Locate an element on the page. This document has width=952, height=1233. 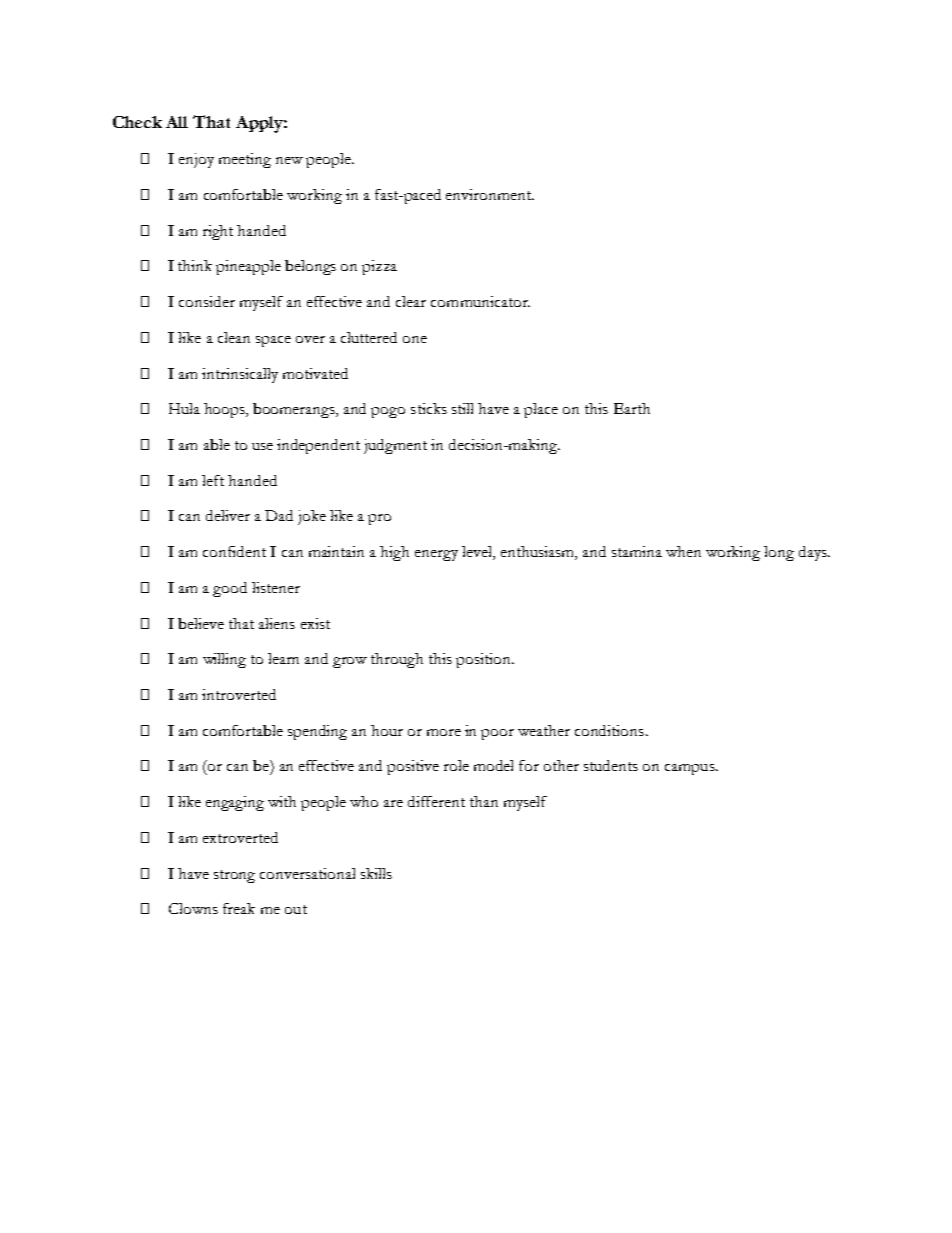
energy is located at coordinates (436, 555).
